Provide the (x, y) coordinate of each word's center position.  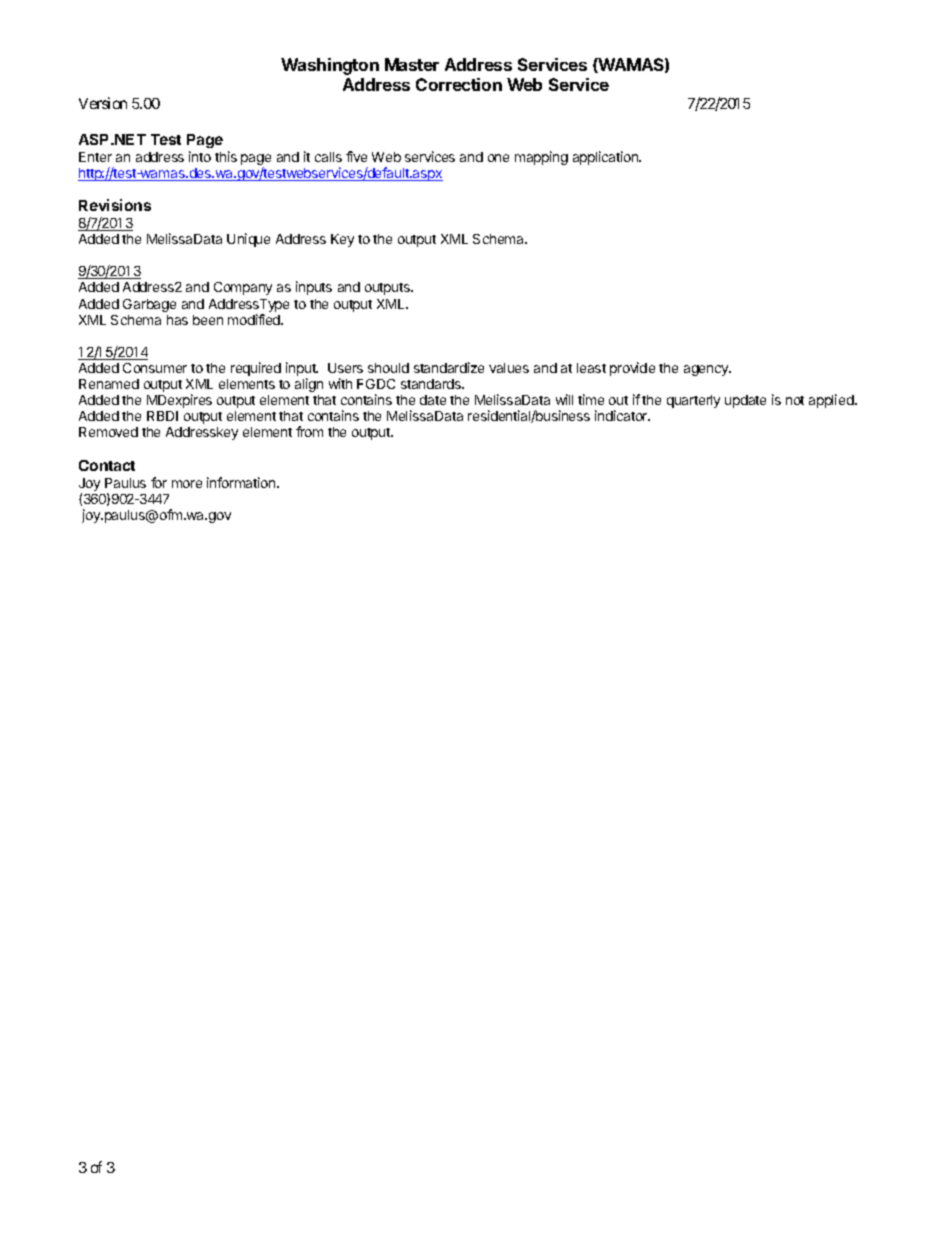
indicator (622, 415)
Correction (459, 84)
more (187, 484)
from (309, 431)
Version (103, 103)
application (606, 158)
